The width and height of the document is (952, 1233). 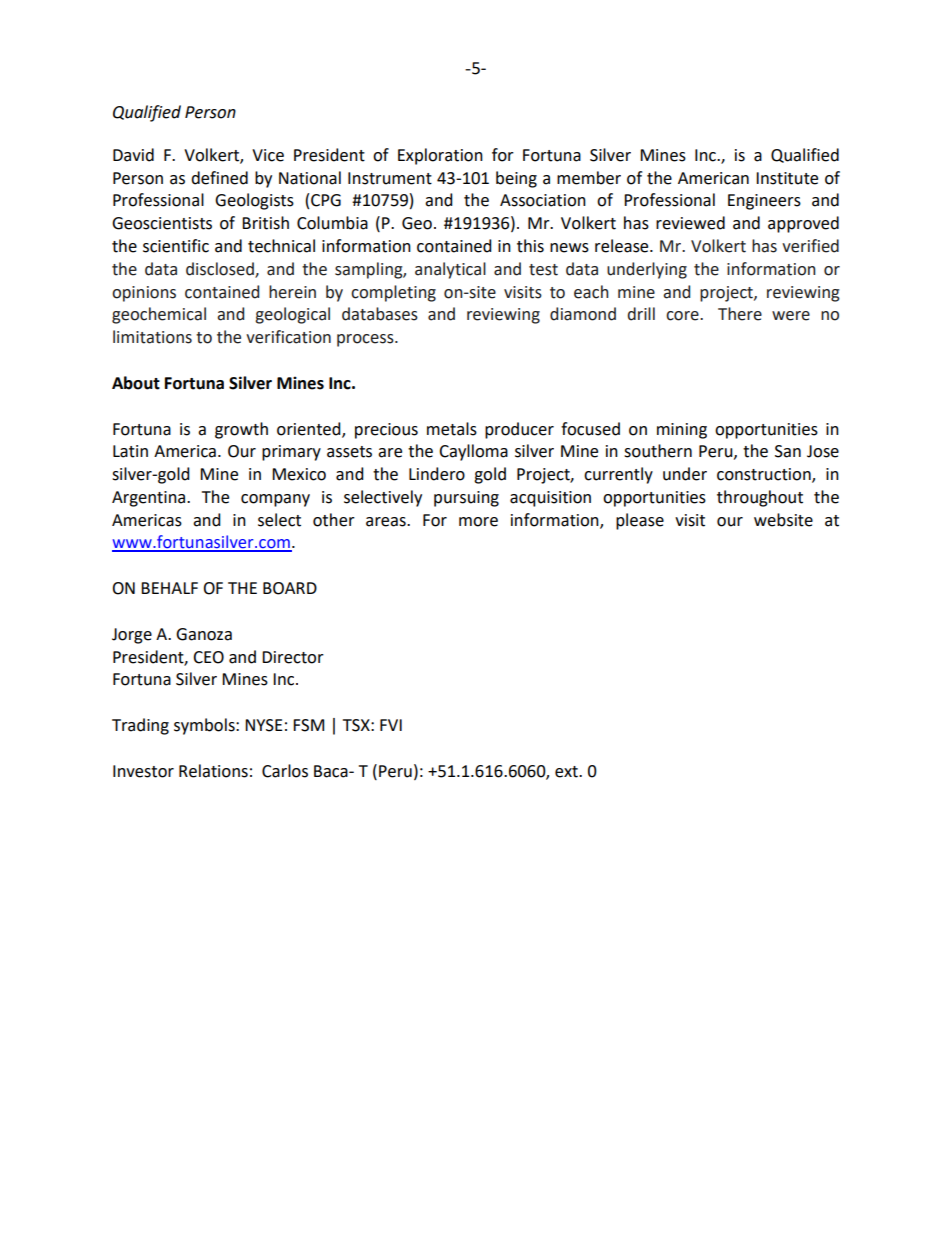 What do you see at coordinates (393, 293) in the document?
I see `completing` at bounding box center [393, 293].
